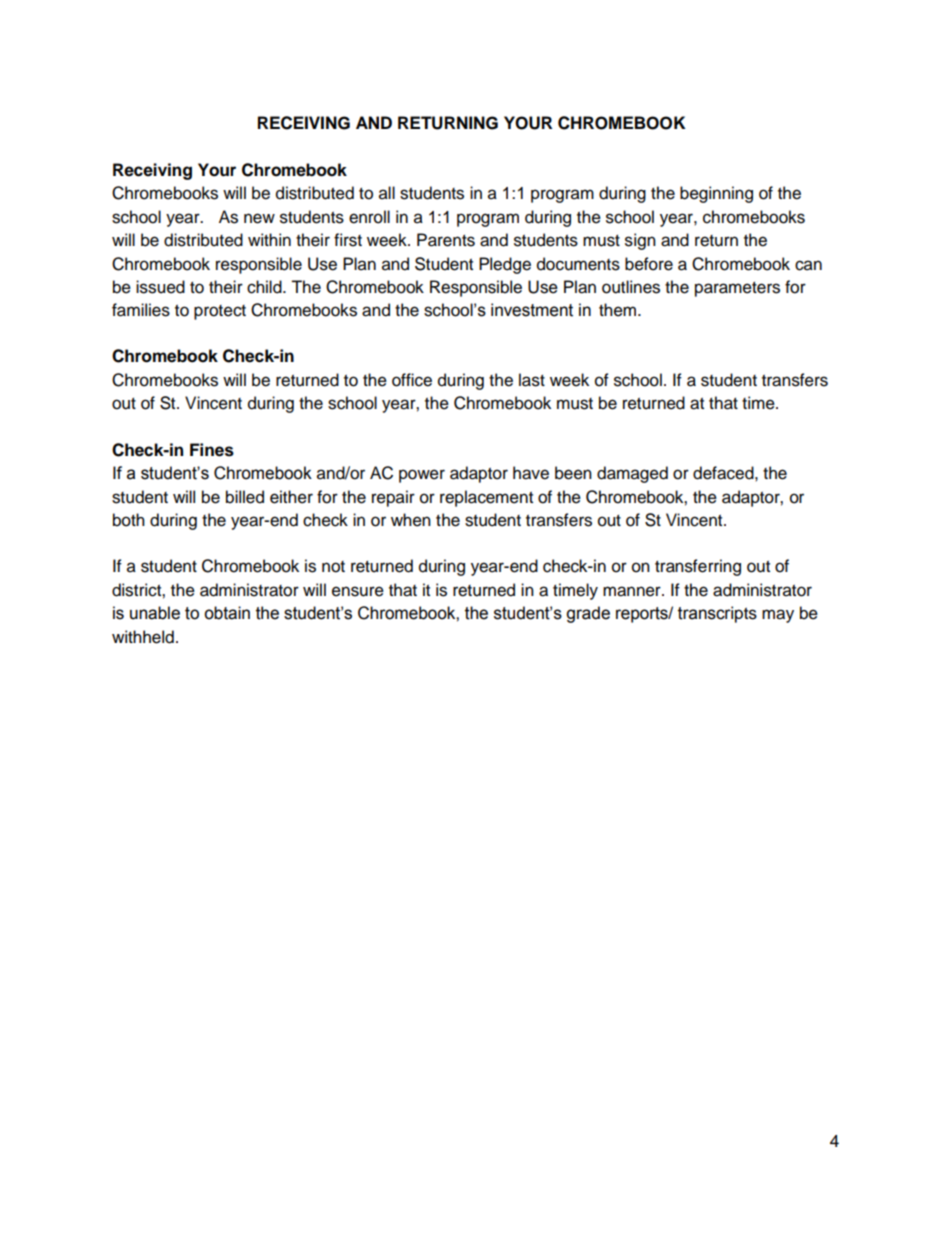 Image resolution: width=952 pixels, height=1233 pixels. I want to click on billed, so click(245, 497).
